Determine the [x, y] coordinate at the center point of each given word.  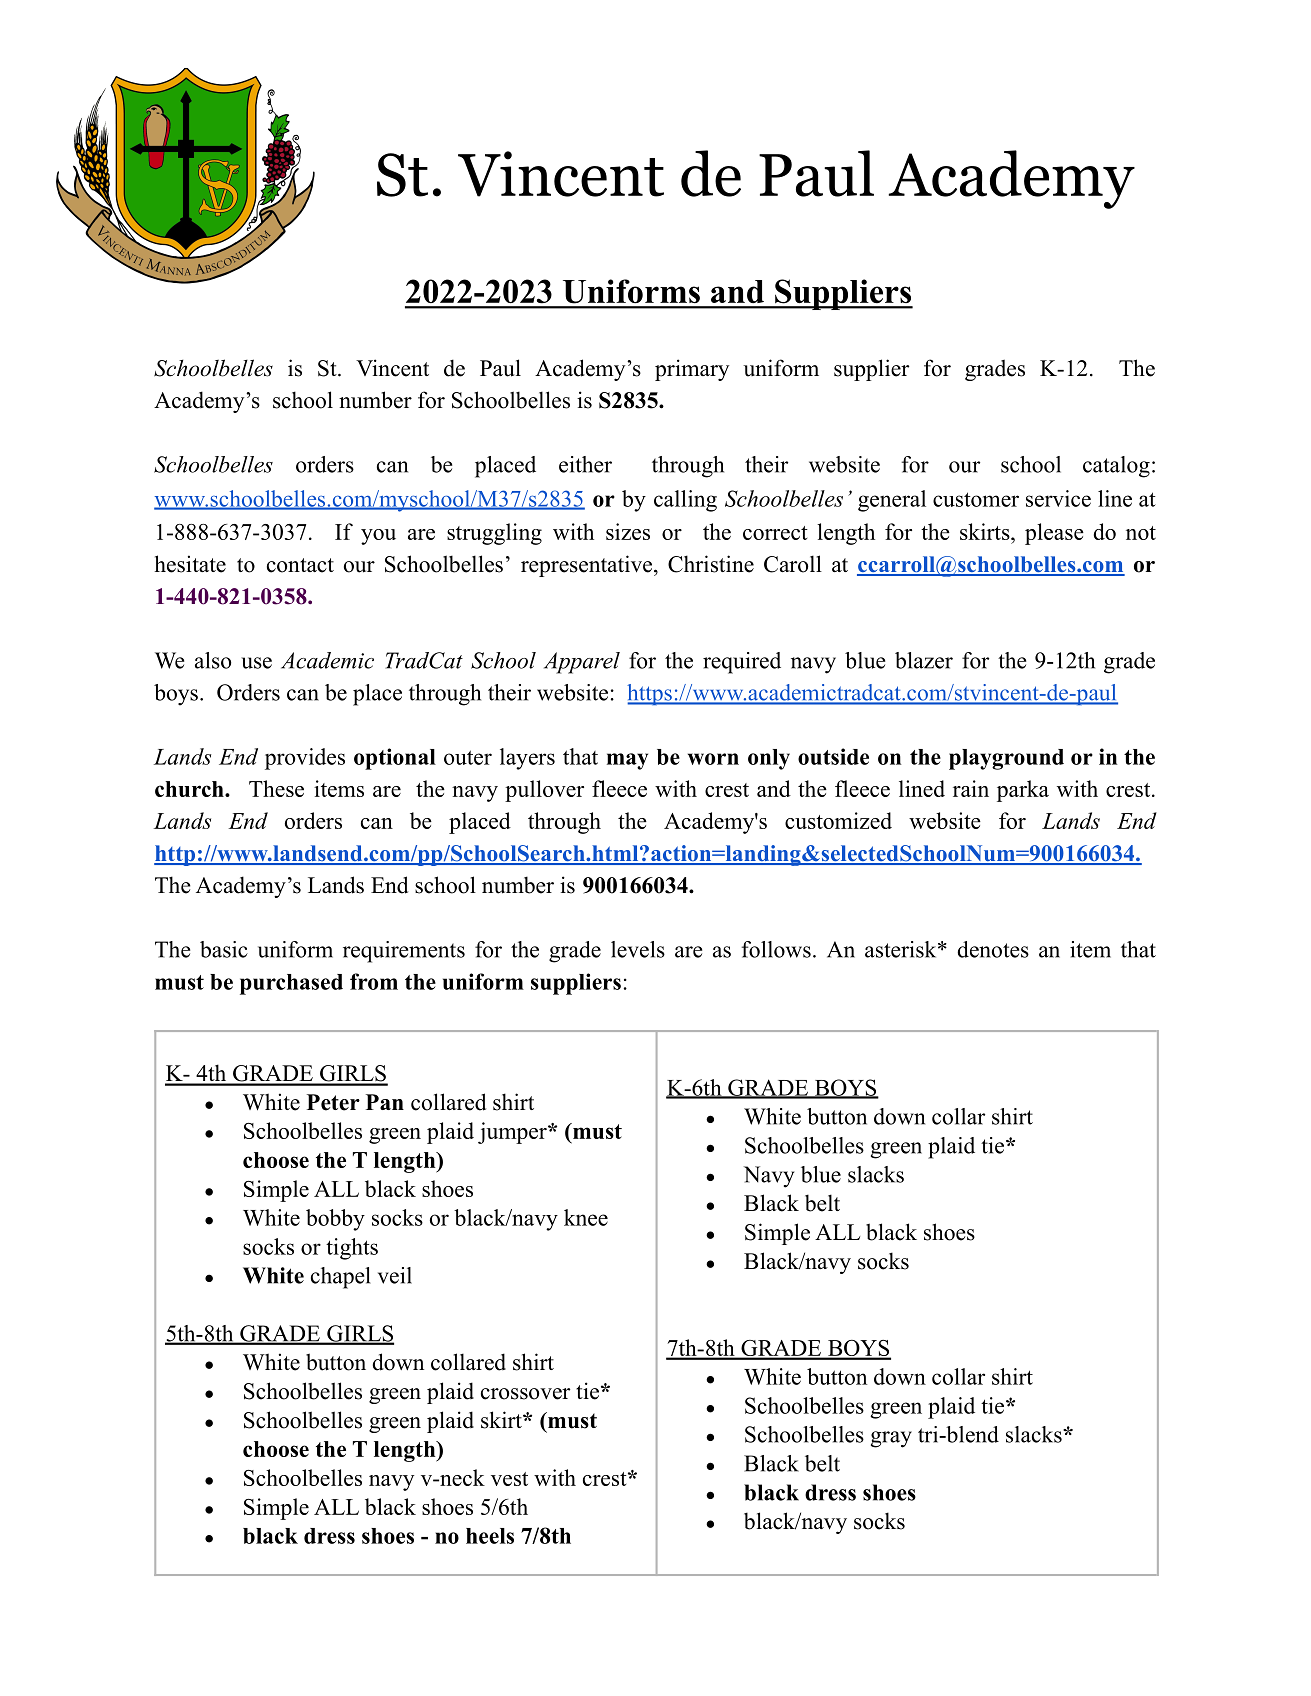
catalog [1116, 467]
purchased [291, 984]
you [378, 537]
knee [586, 1217]
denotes [993, 949]
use [256, 663]
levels [638, 949]
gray [891, 1439]
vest [509, 1479]
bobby [335, 1220]
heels [490, 1536]
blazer [924, 660]
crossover [526, 1394]
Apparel [582, 663]
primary [692, 370]
